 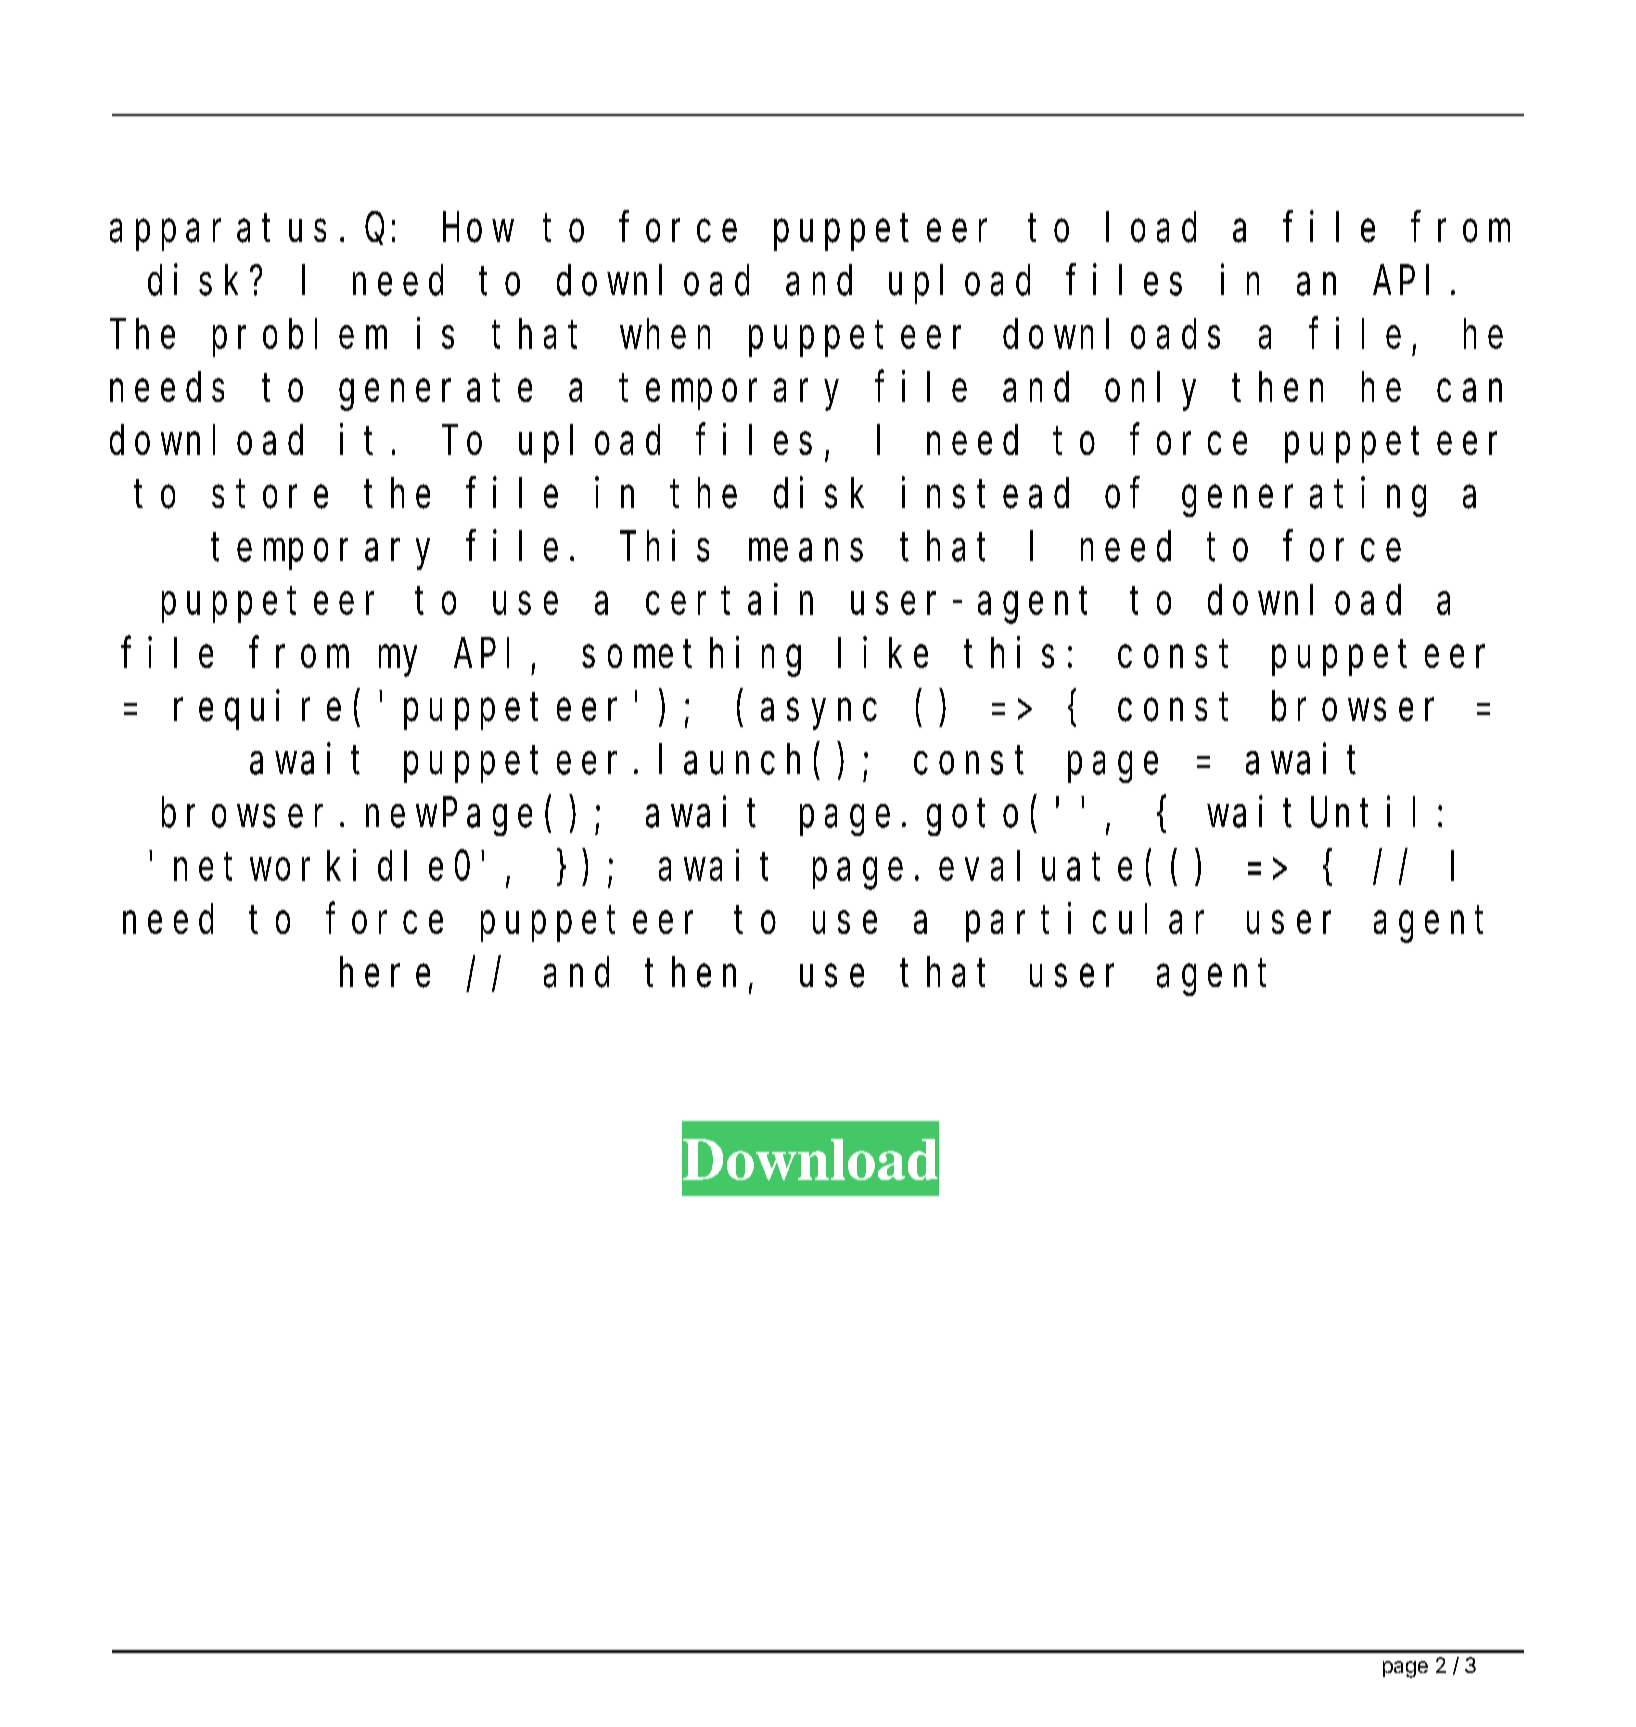 I want to click on here, so click(x=385, y=973).
